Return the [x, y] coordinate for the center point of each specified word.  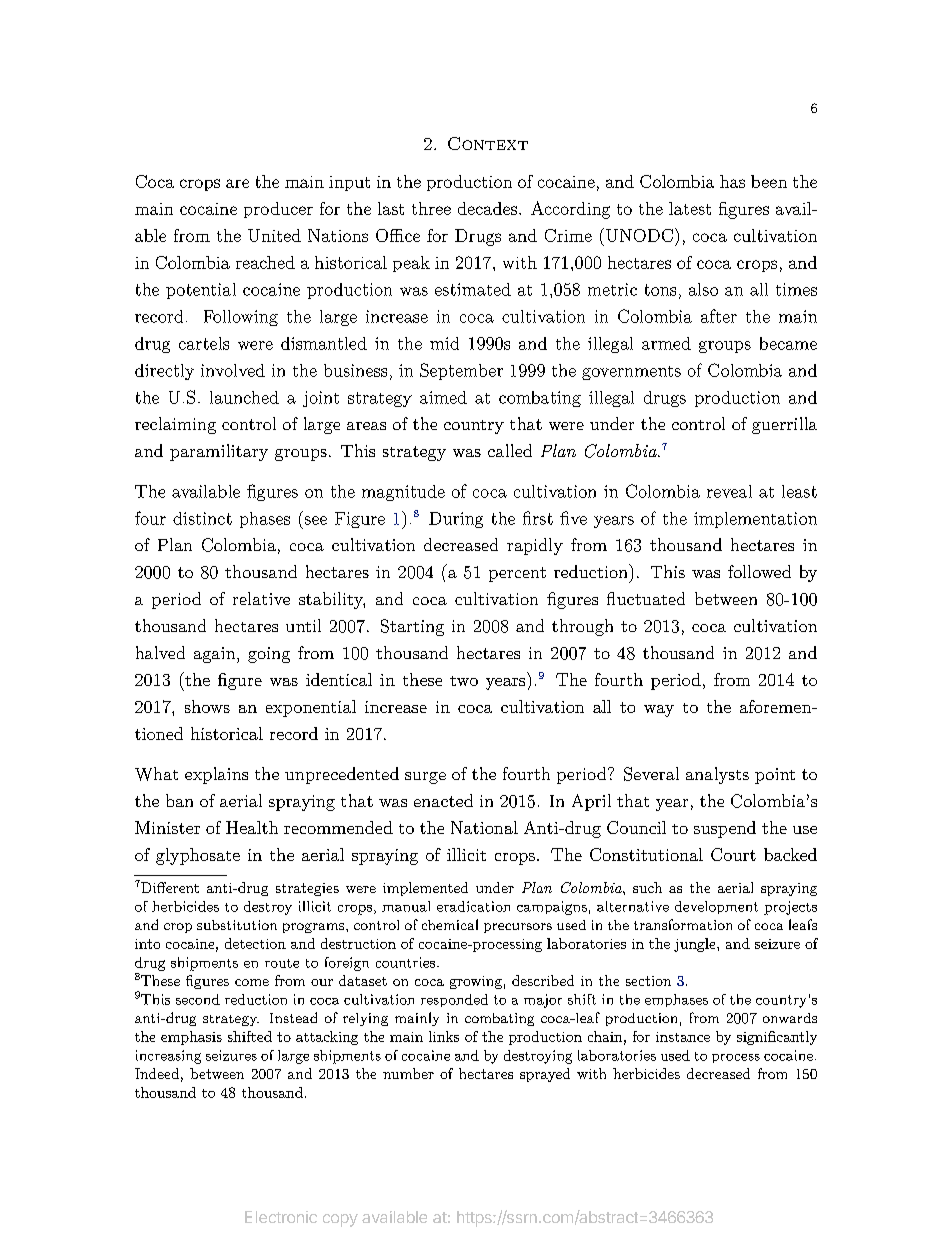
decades [487, 208]
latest [690, 208]
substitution [237, 925]
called [510, 450]
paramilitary [219, 452]
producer [278, 210]
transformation [683, 924]
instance [683, 1037]
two [464, 681]
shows [207, 706]
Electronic [281, 1217]
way [659, 711]
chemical [450, 924]
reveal [729, 491]
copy [340, 1220]
